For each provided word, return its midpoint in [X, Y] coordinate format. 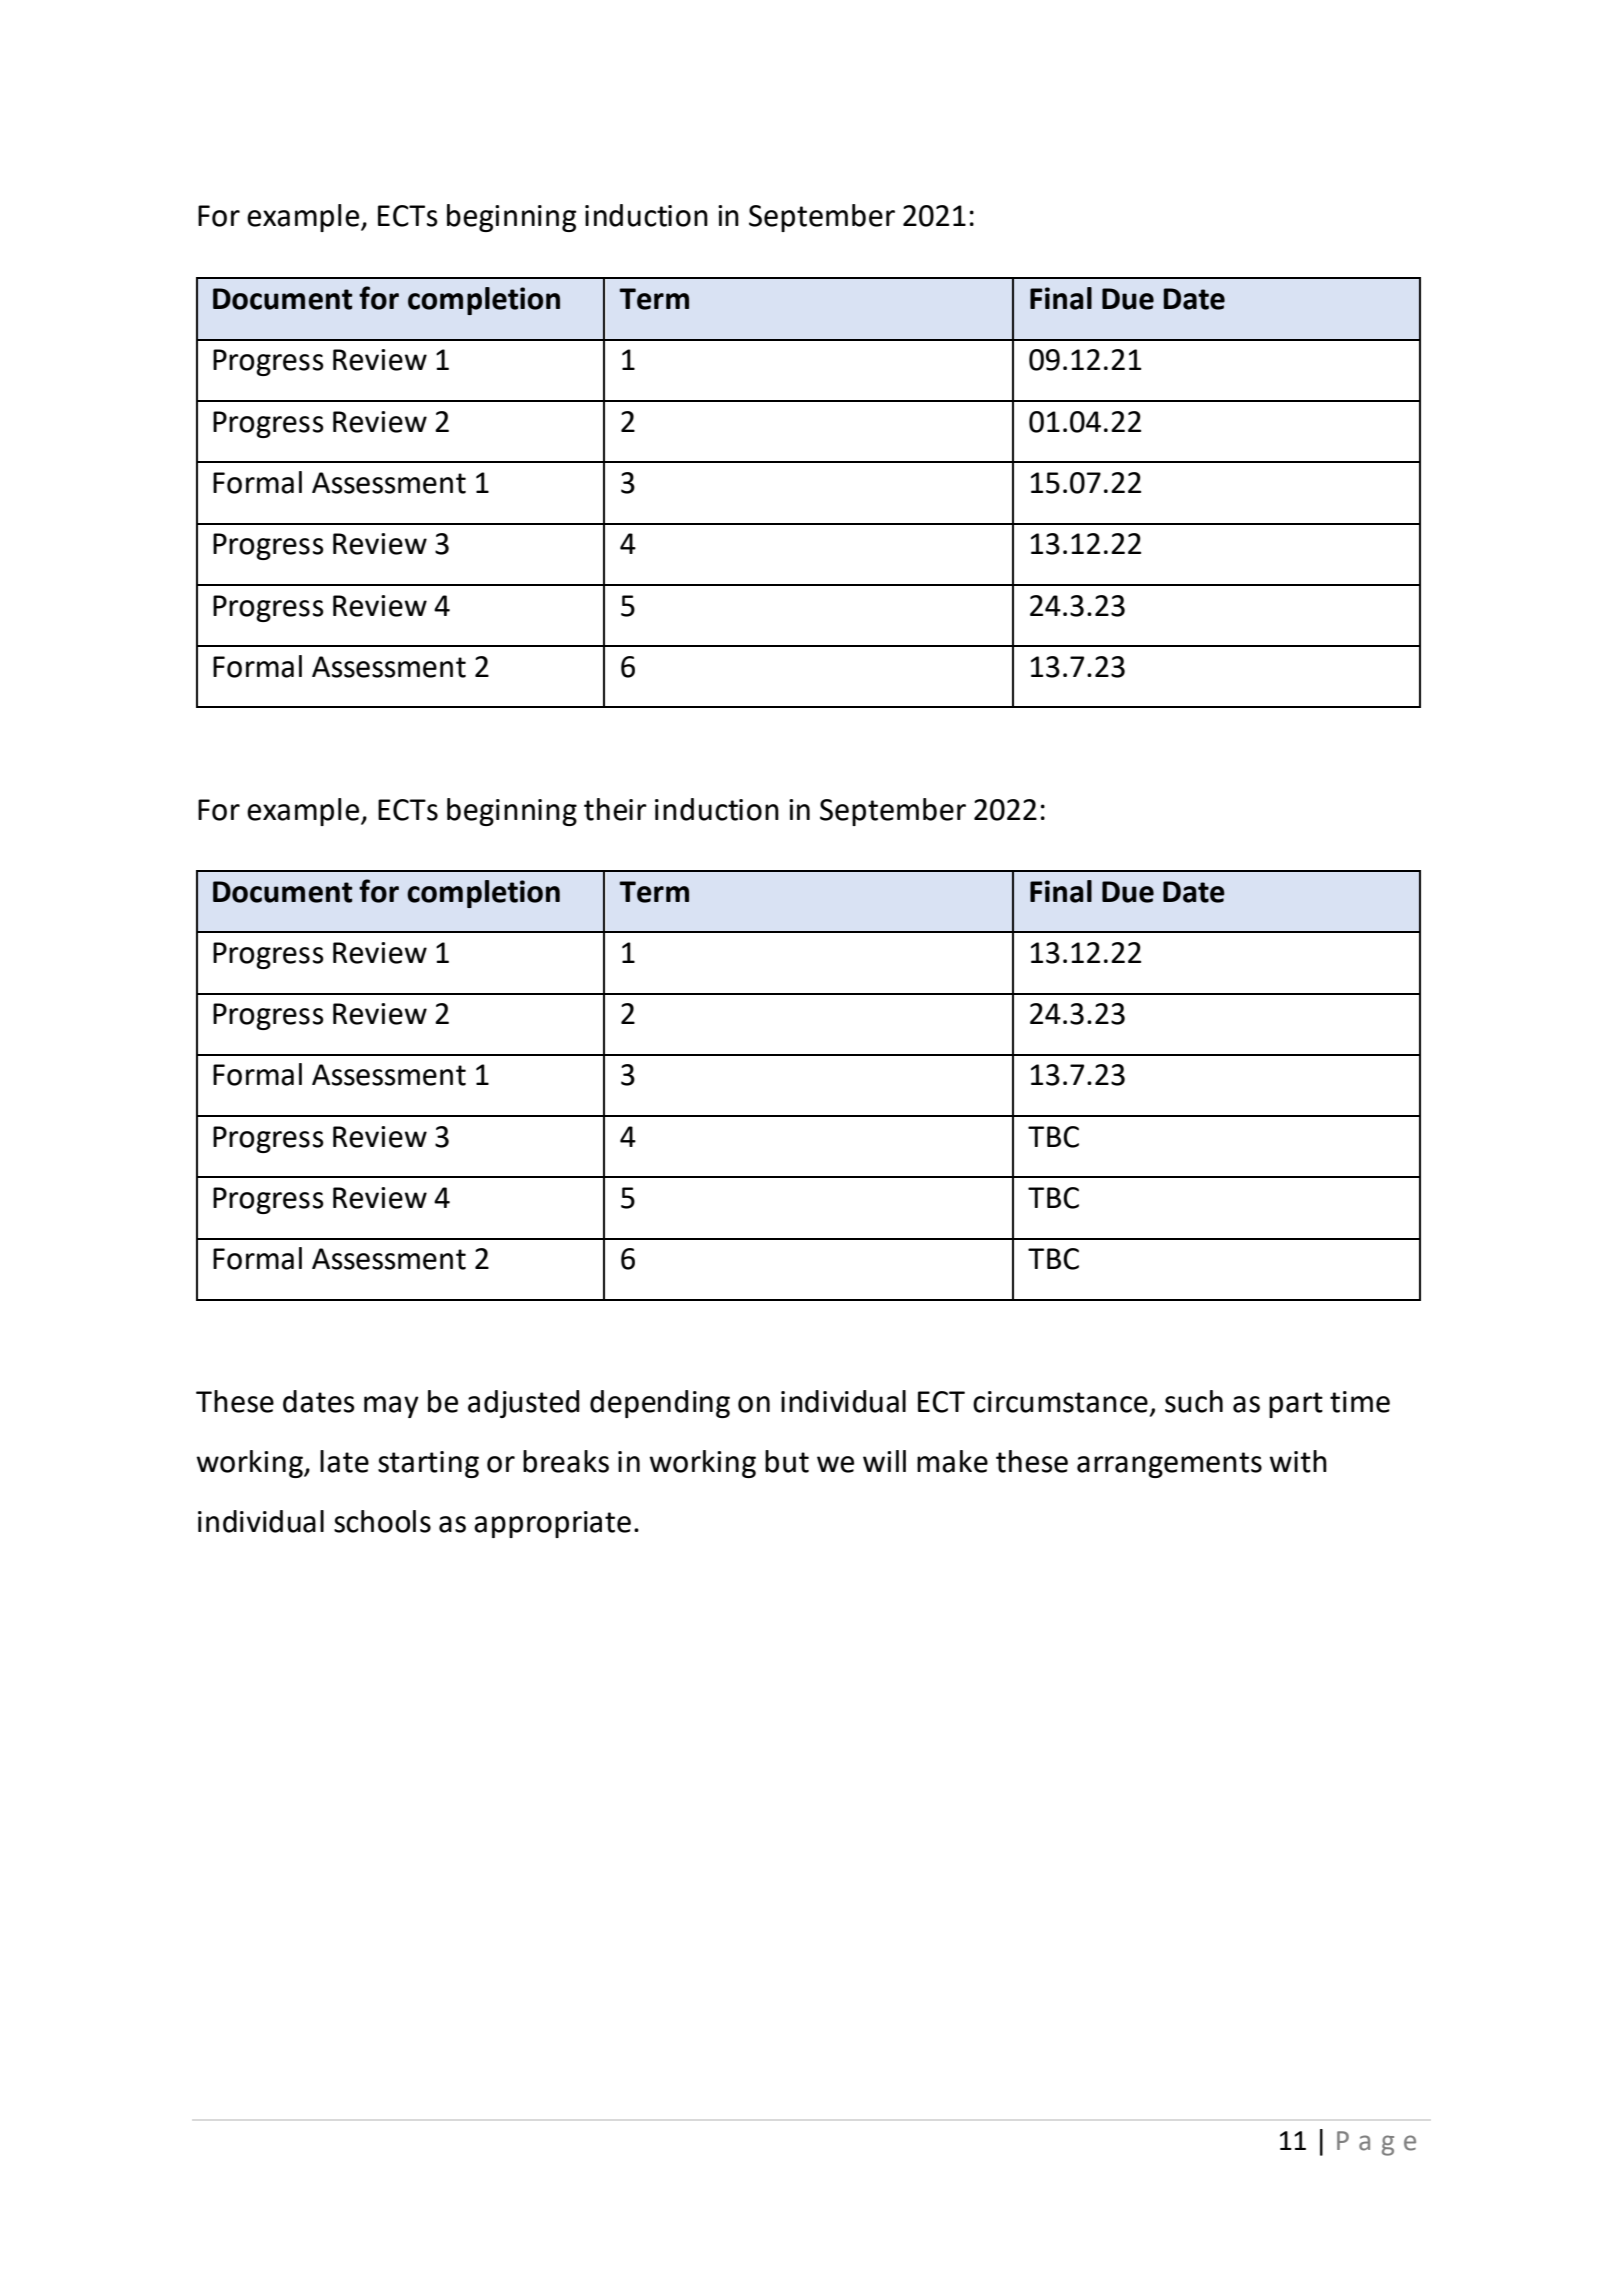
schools [382, 1521]
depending [660, 1404]
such [1194, 1401]
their [615, 809]
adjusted [524, 1404]
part [1296, 1405]
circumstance [1060, 1402]
